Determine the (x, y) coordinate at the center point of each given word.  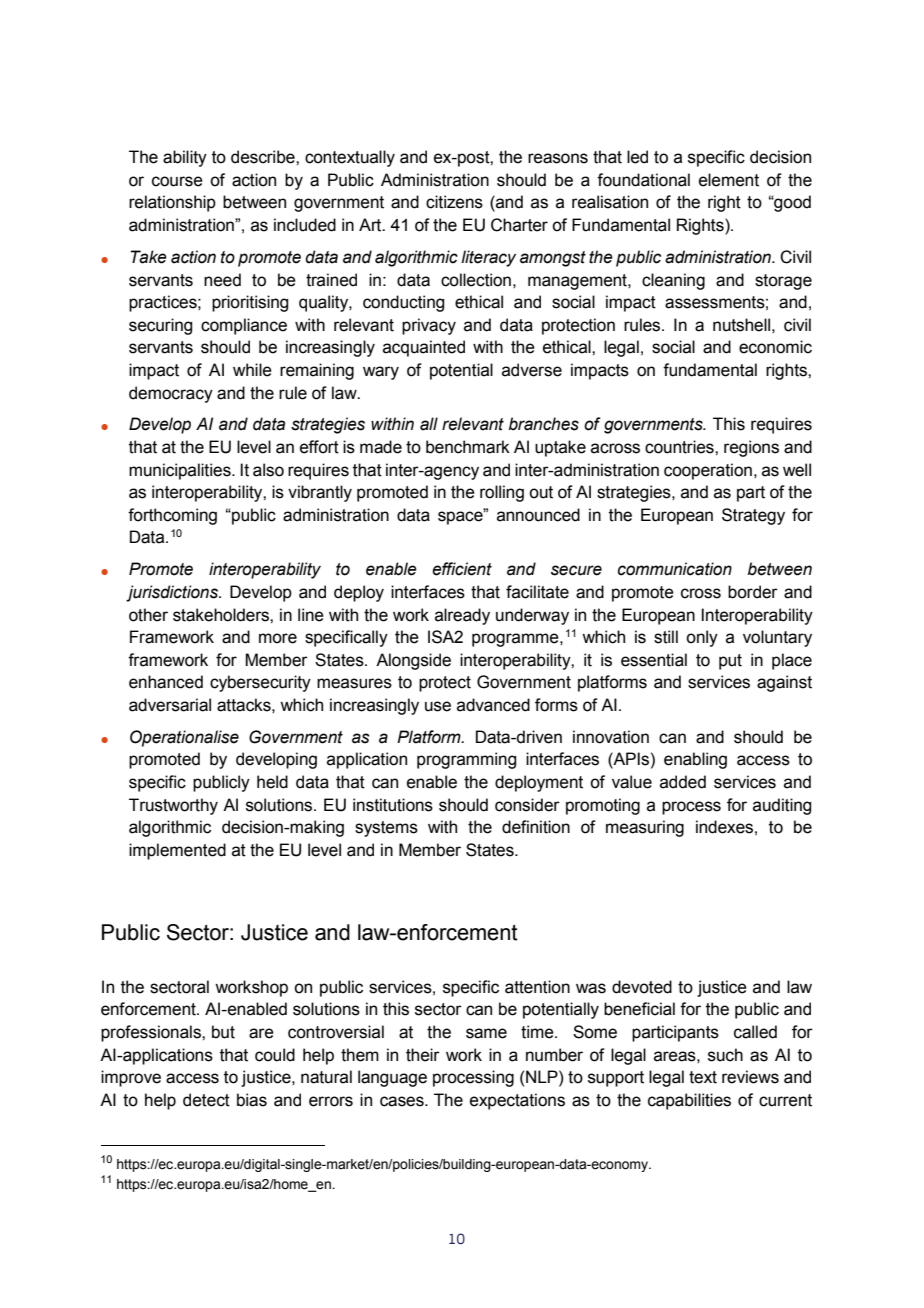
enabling (695, 760)
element (729, 180)
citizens (454, 202)
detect (206, 1100)
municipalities (181, 471)
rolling (502, 493)
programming (466, 760)
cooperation (708, 471)
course (177, 181)
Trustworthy (173, 806)
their (423, 1055)
